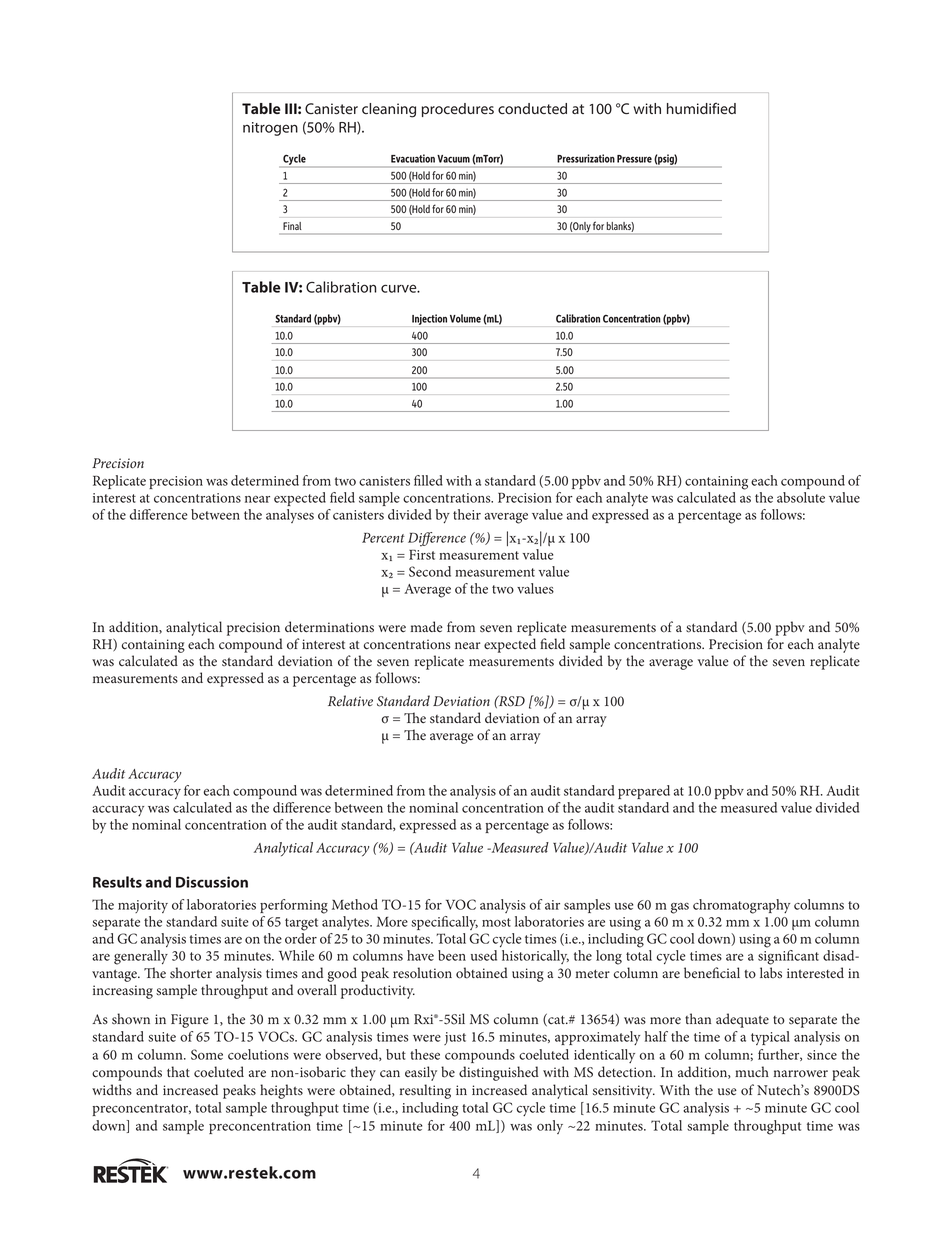 The height and width of the screenshot is (1233, 952). Describe the element at coordinates (270, 129) in the screenshot. I see `nitrogen` at that location.
